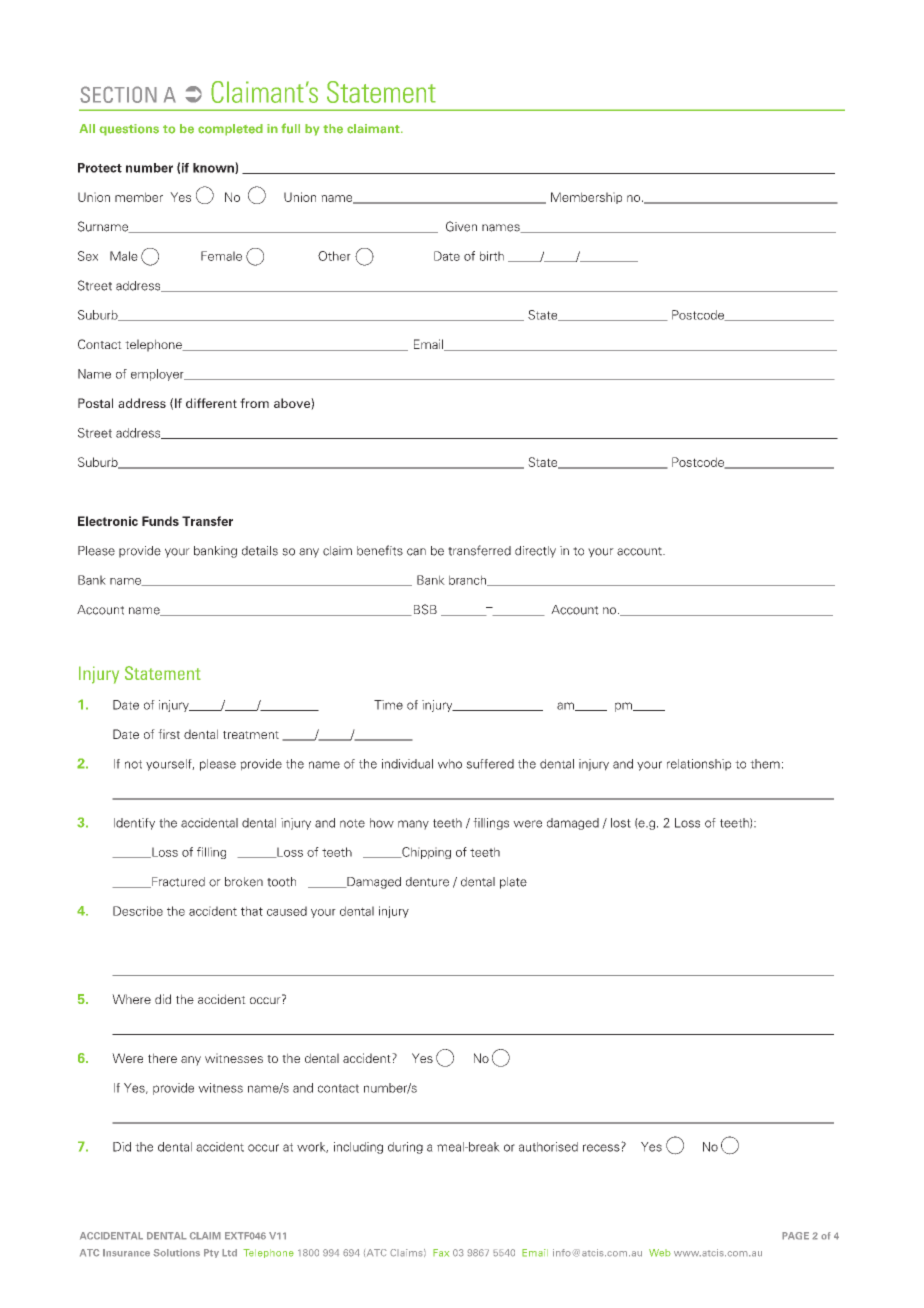 The width and height of the screenshot is (924, 1308). Describe the element at coordinates (660, 1253) in the screenshot. I see `Web` at that location.
